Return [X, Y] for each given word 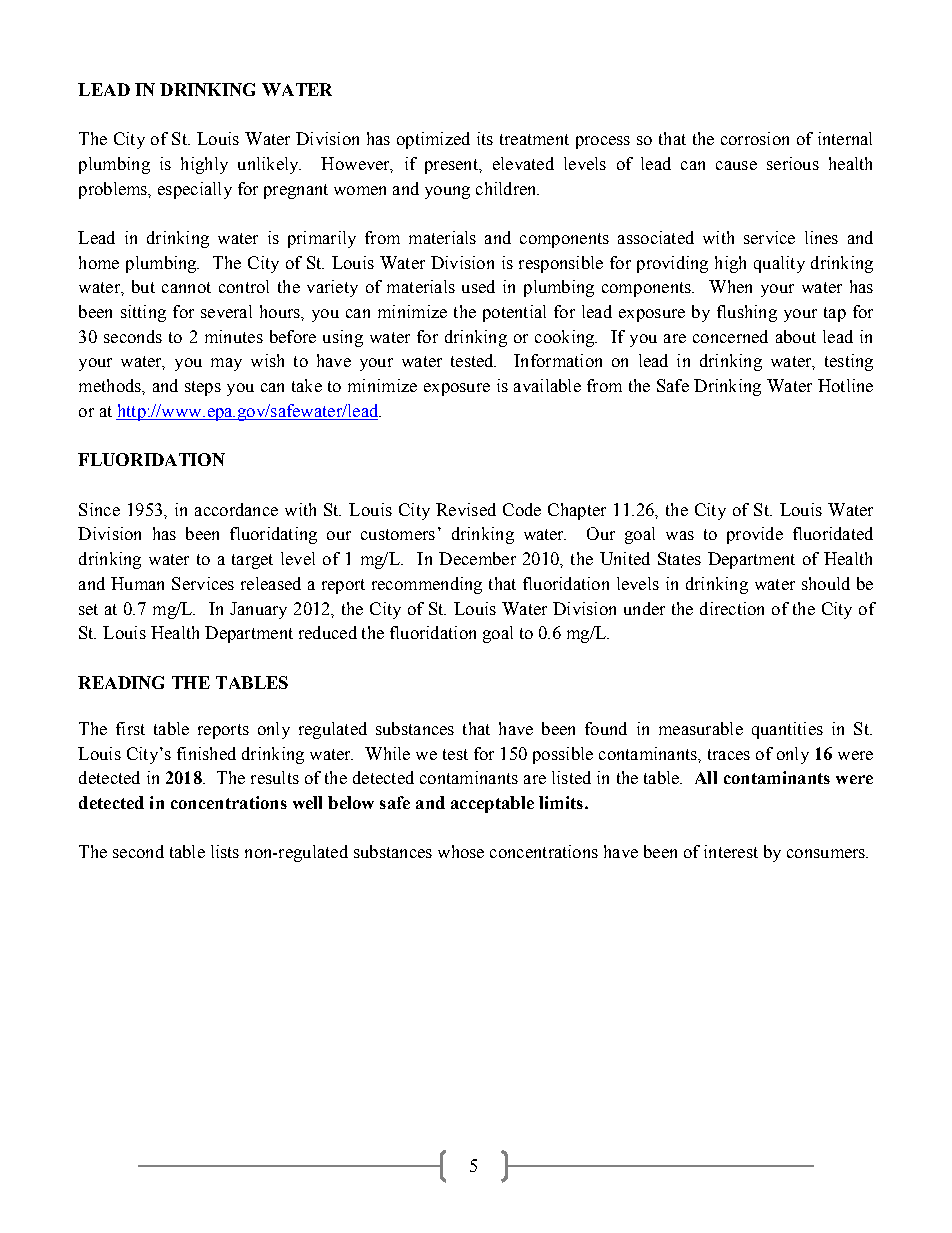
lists [225, 851]
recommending [427, 585]
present [452, 166]
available [547, 385]
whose [461, 851]
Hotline [845, 385]
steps [203, 388]
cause [736, 165]
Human [137, 583]
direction [732, 608]
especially [195, 190]
